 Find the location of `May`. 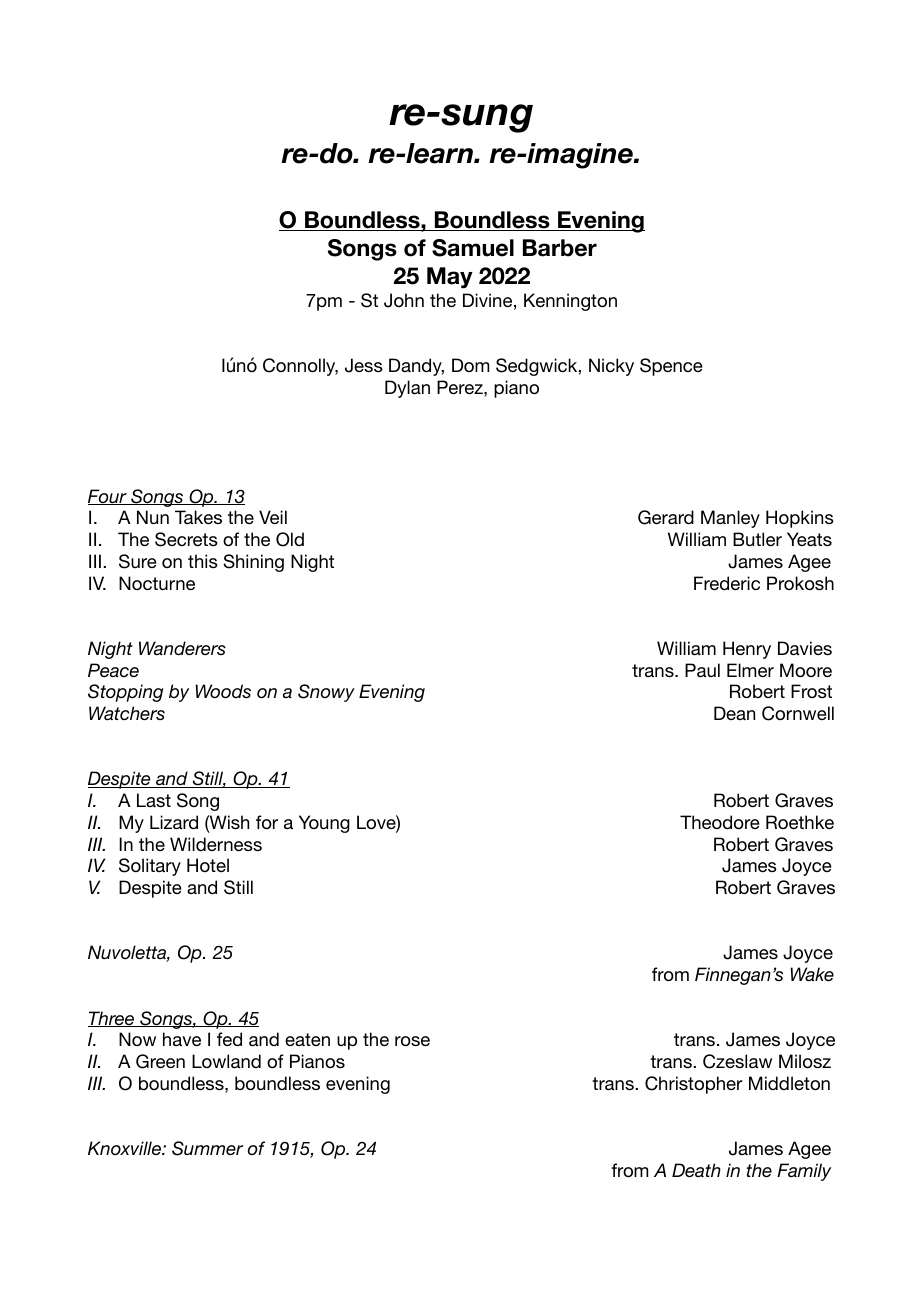

May is located at coordinates (450, 278).
